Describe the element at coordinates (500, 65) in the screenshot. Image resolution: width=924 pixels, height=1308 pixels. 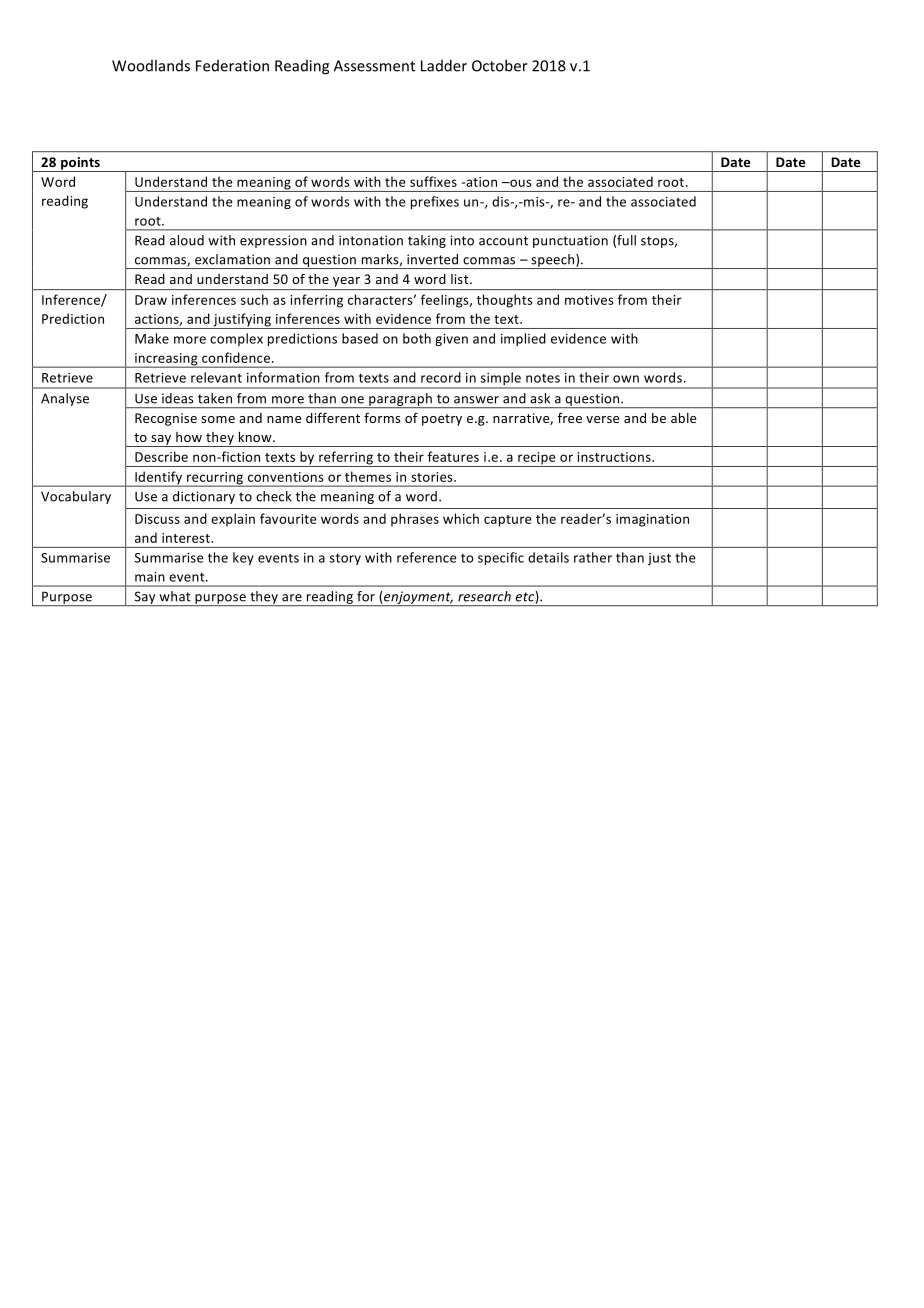
I see `October` at that location.
